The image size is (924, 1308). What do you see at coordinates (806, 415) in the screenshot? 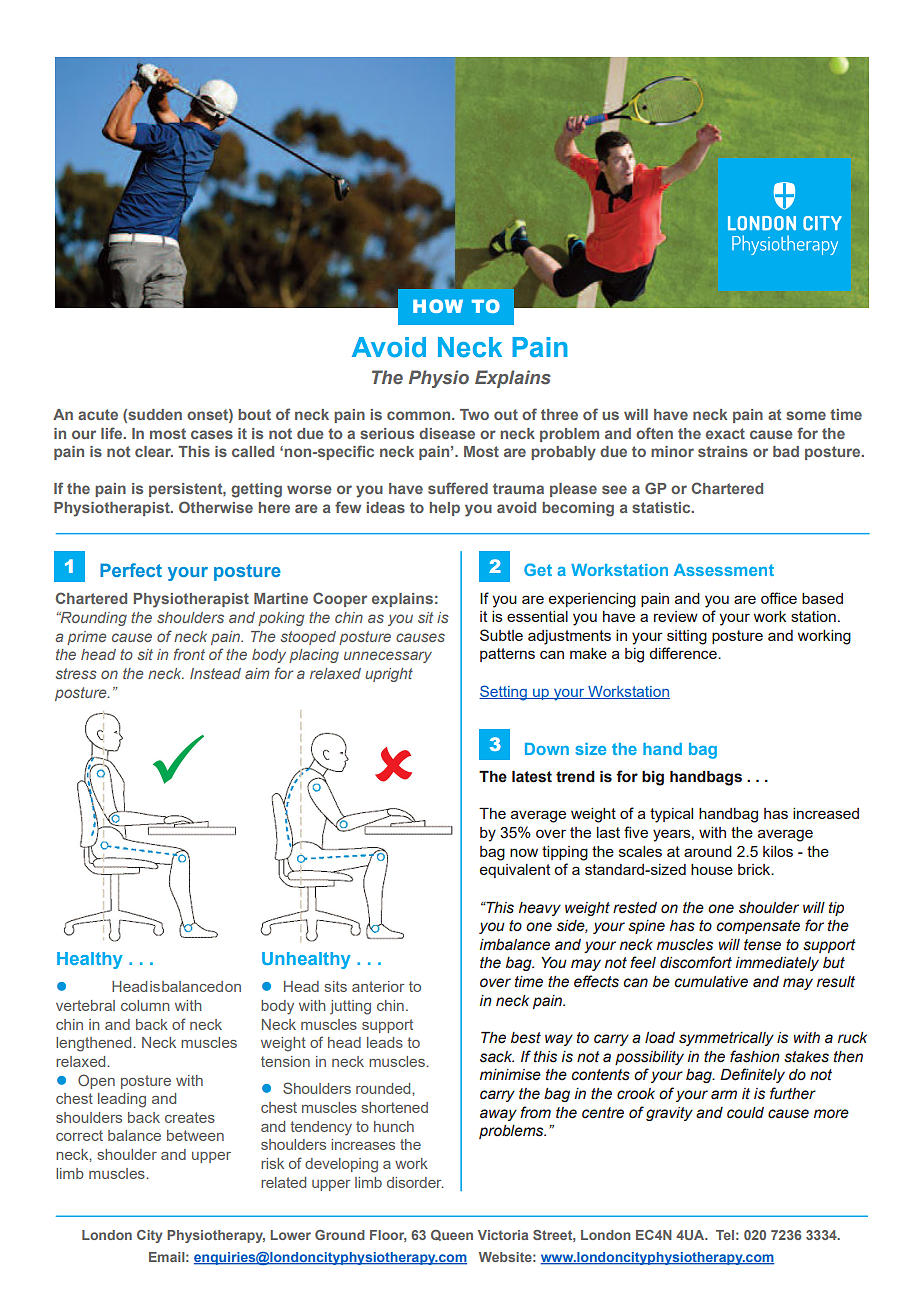
I see `some` at bounding box center [806, 415].
